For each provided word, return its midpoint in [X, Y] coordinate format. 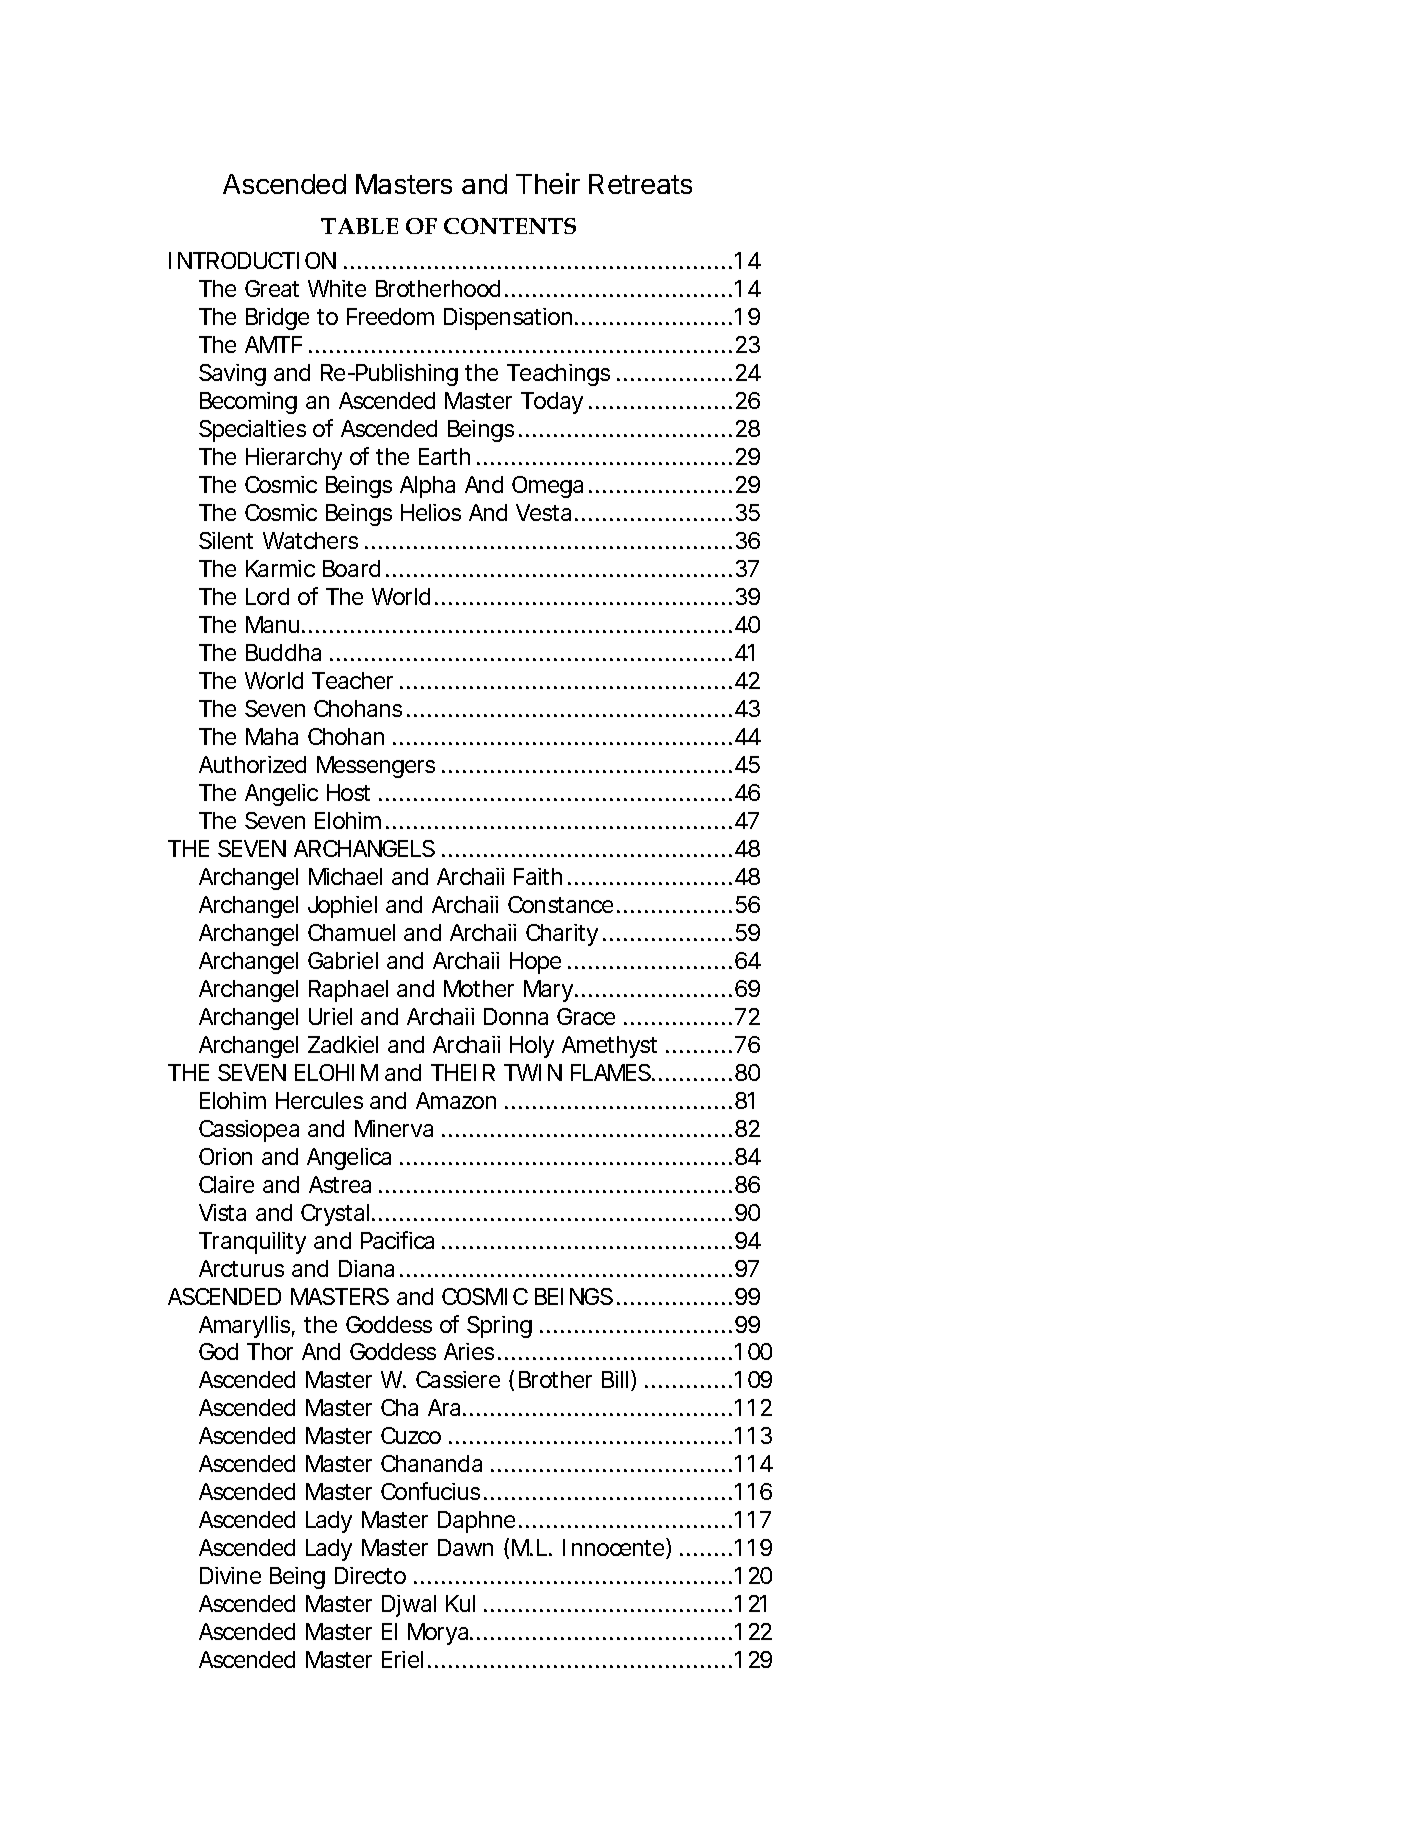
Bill [615, 1379]
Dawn [465, 1547]
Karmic [280, 568]
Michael [345, 876]
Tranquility [252, 1243]
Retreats [640, 184]
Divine [230, 1575]
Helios [431, 512]
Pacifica [397, 1240]
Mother [479, 988]
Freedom [390, 316]
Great [272, 288]
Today [552, 403]
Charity [562, 935]
